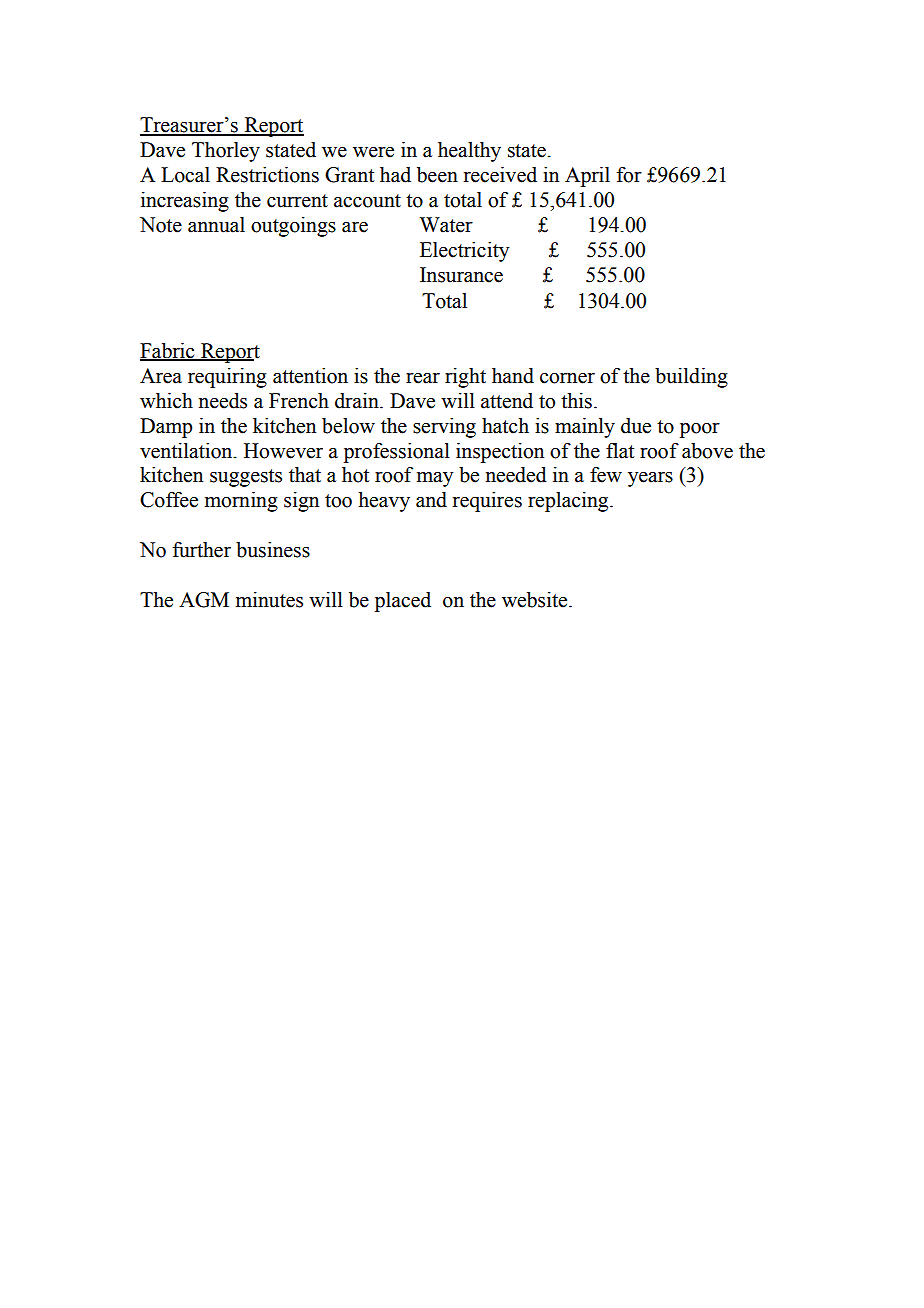 Image resolution: width=924 pixels, height=1308 pixels. Describe the element at coordinates (397, 453) in the screenshot. I see `professional` at that location.
